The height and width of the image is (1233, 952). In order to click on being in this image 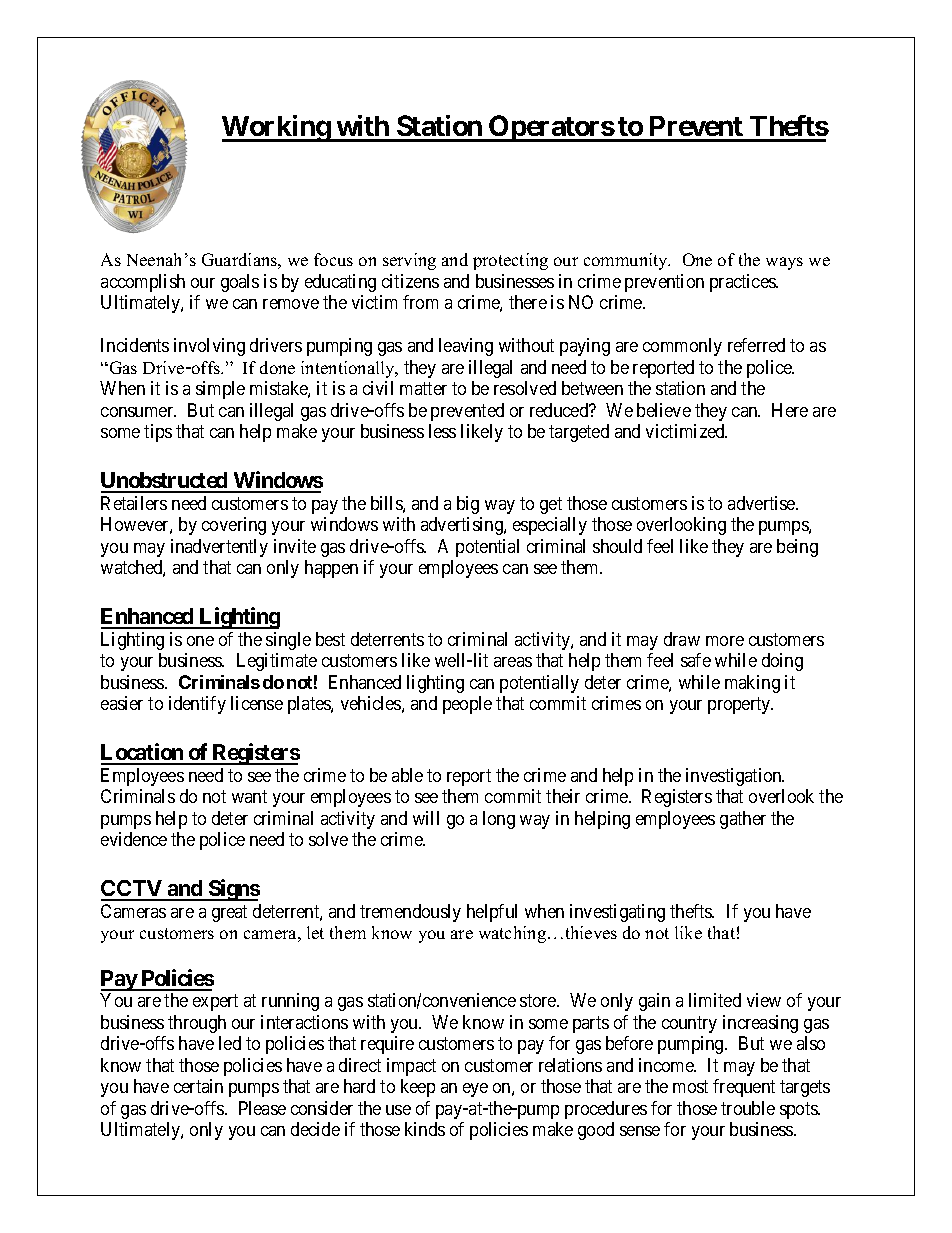, I will do `click(797, 548)`.
